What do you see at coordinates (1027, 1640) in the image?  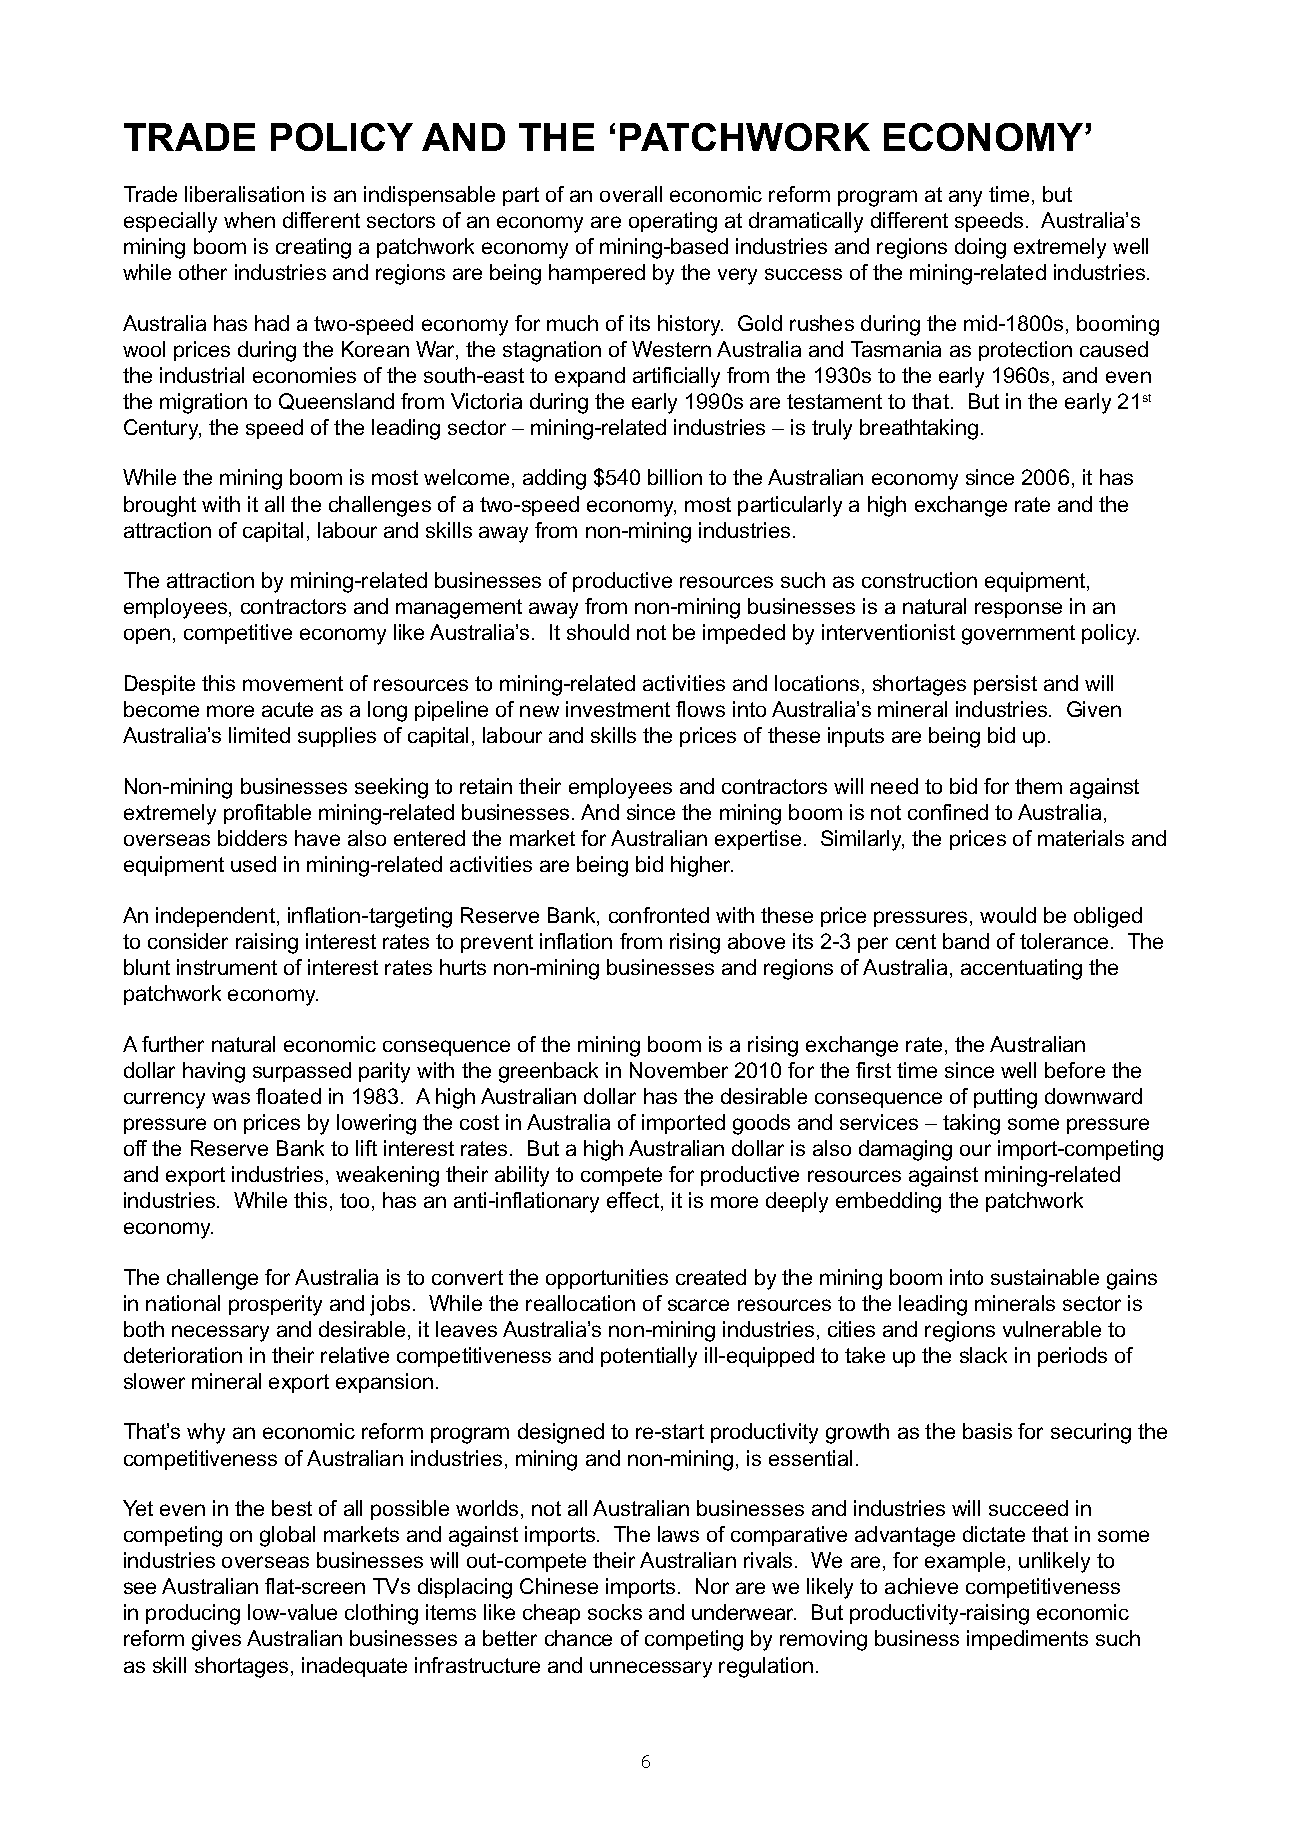 I see `impediments` at bounding box center [1027, 1640].
